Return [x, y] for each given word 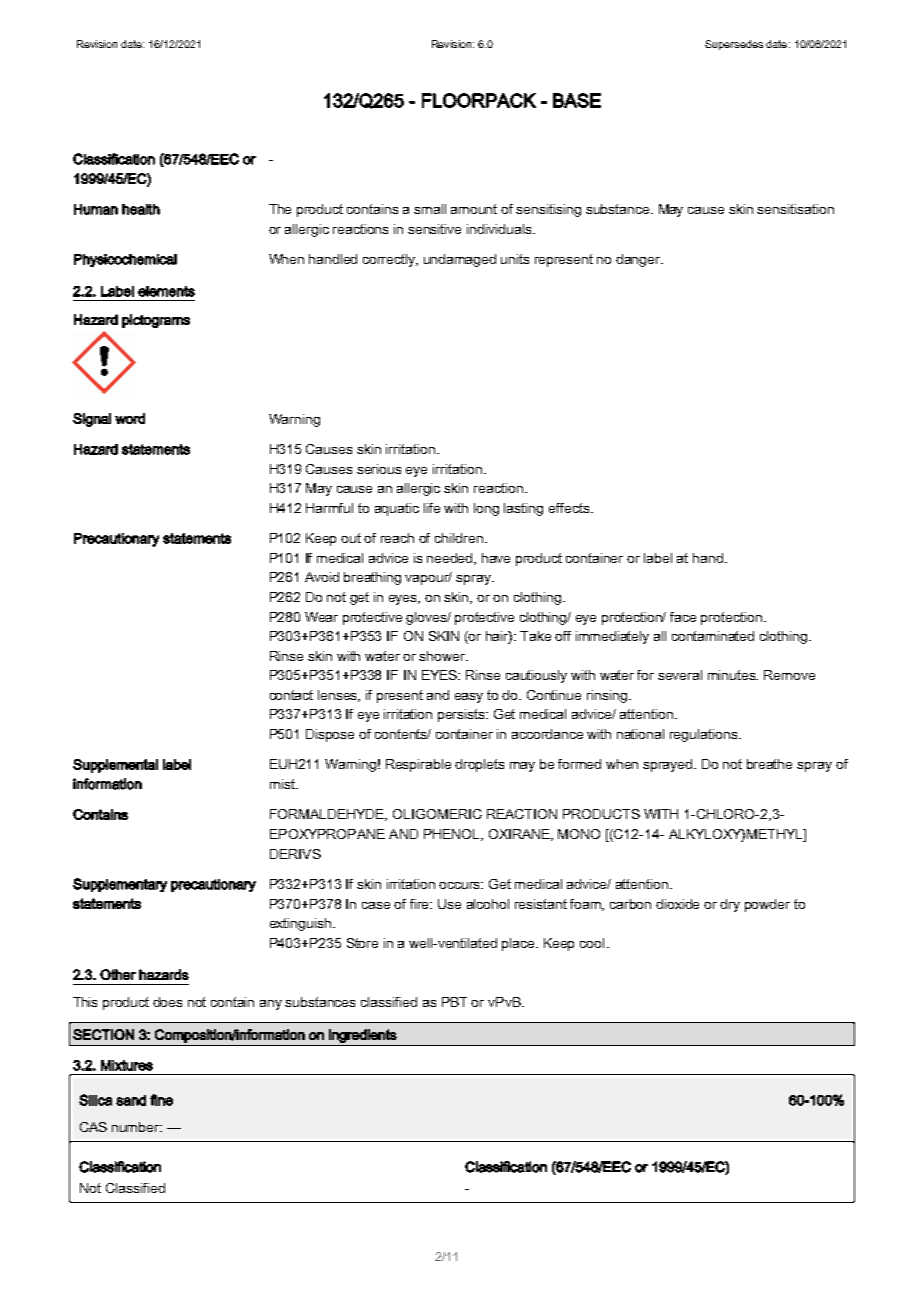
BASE [577, 100]
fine [161, 1100]
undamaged [460, 260]
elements [166, 291]
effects [570, 508]
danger [639, 260]
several [680, 675]
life [432, 508]
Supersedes [734, 45]
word [130, 418]
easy [469, 698]
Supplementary [120, 885]
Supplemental [115, 766]
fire [421, 904]
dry [730, 905]
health [141, 209]
